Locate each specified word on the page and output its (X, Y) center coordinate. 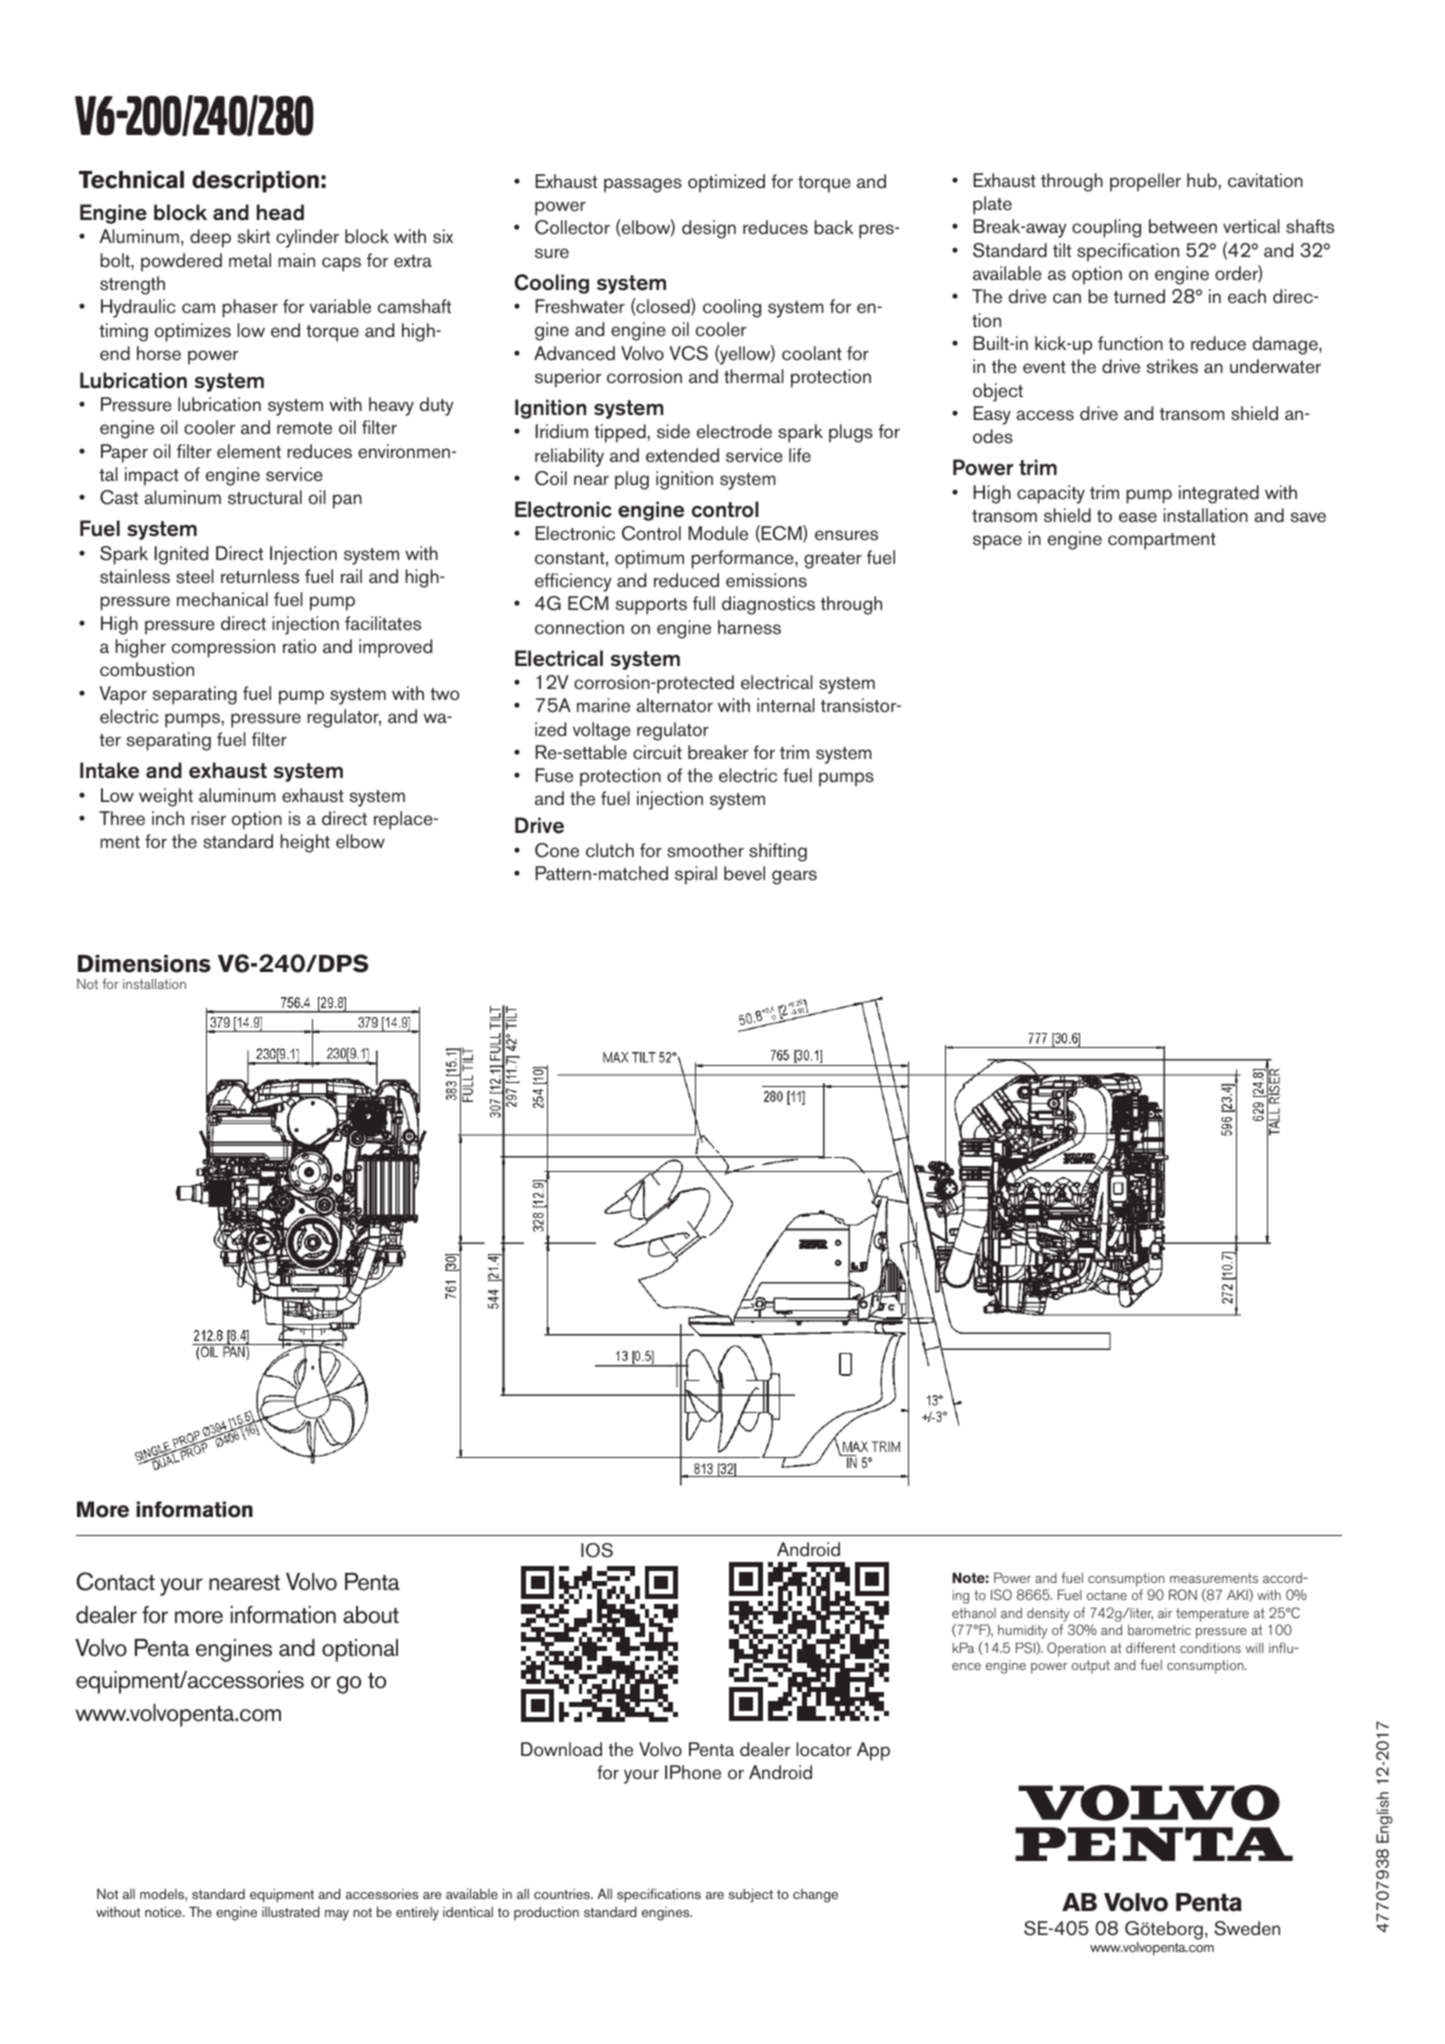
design (709, 229)
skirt (253, 236)
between (1183, 226)
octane (1107, 1595)
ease (1138, 517)
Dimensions (144, 964)
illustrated (291, 1911)
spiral (696, 875)
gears (794, 877)
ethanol (974, 1613)
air (1165, 1613)
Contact (115, 1581)
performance (743, 559)
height (305, 843)
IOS (597, 1550)
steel (195, 576)
